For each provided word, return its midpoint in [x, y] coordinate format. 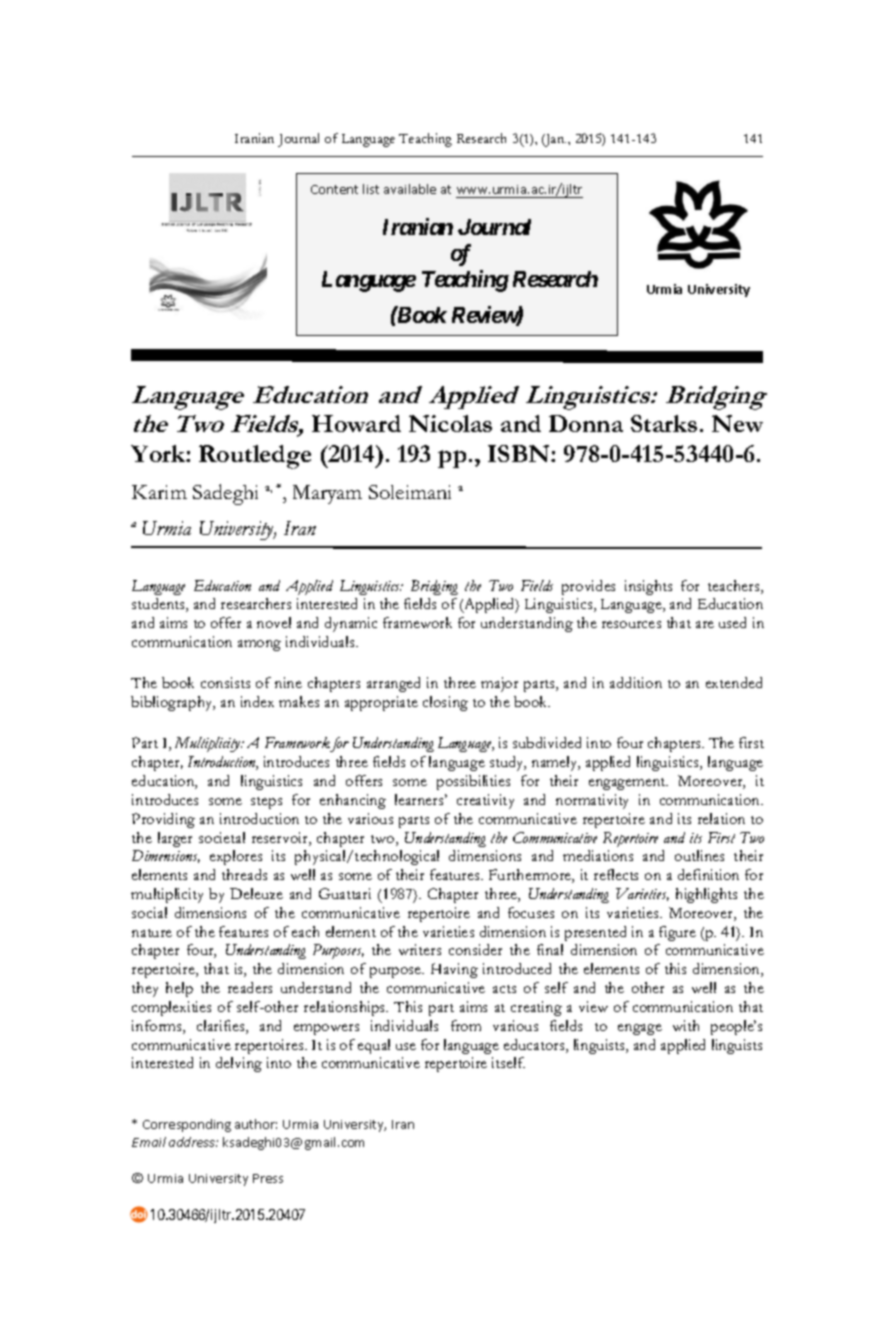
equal [374, 1046]
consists [225, 682]
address [193, 1142]
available [410, 189]
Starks [664, 423]
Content [334, 189]
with [686, 1025]
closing [445, 703]
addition [636, 682]
